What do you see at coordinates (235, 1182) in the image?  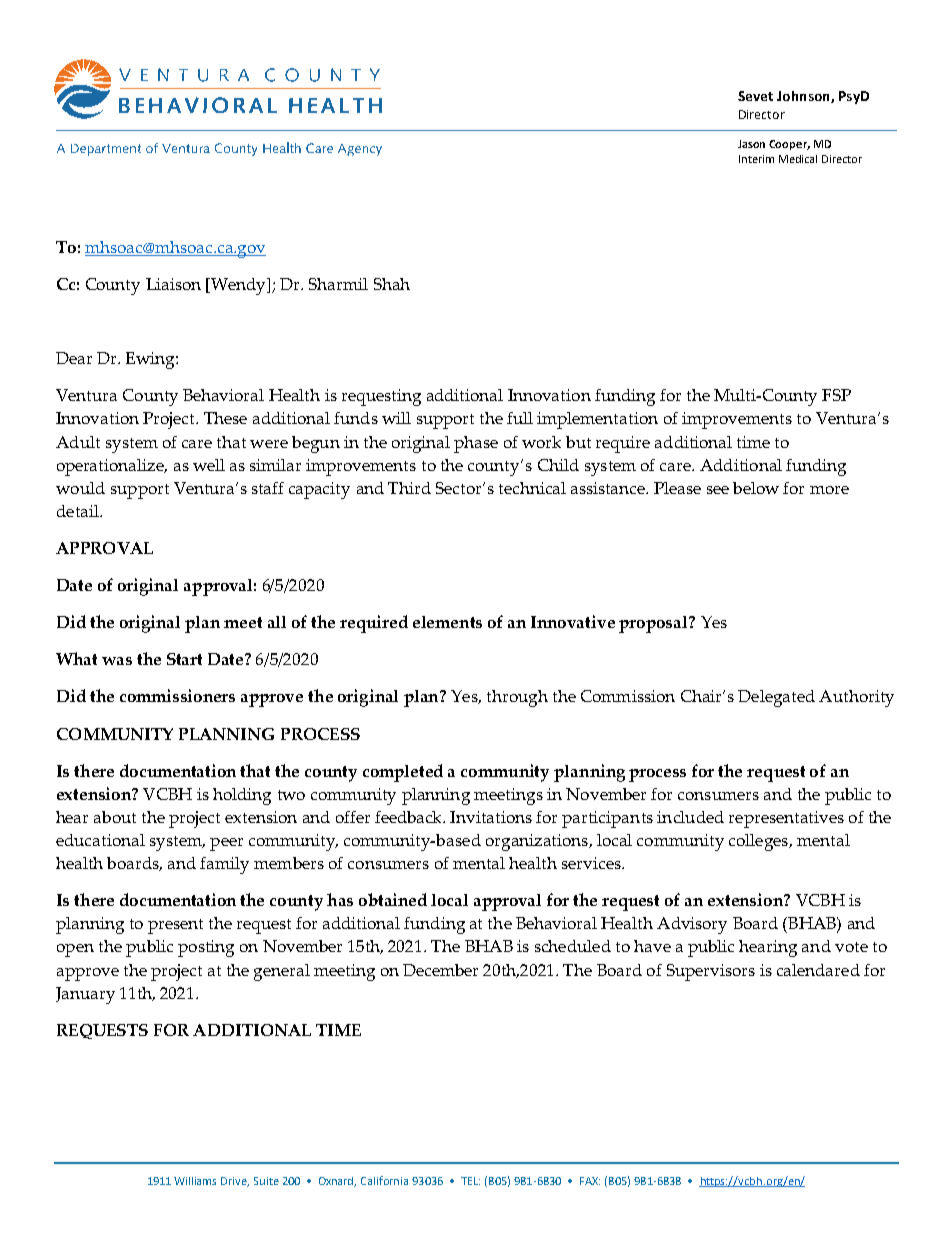 I see `Drive` at bounding box center [235, 1182].
